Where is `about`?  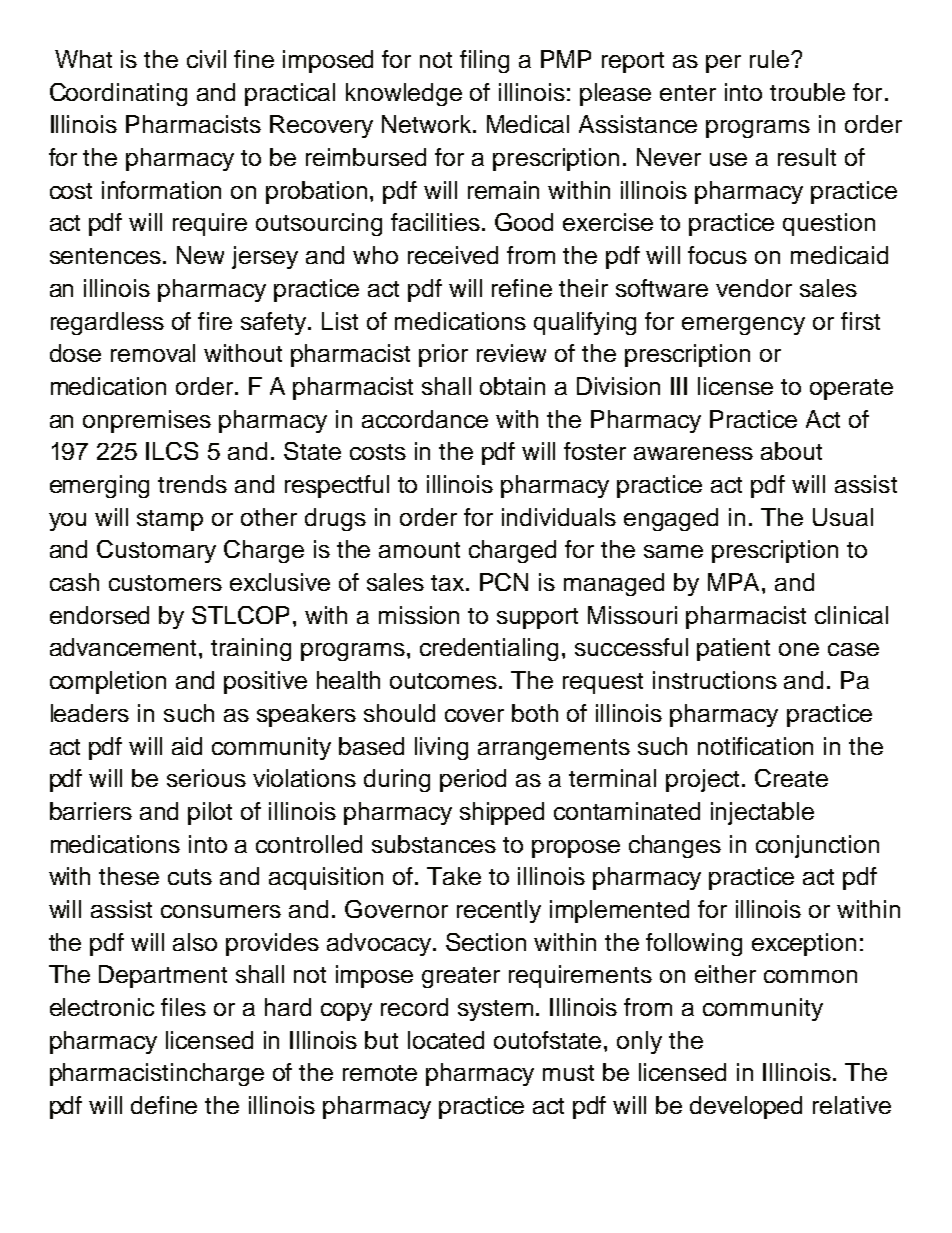 about is located at coordinates (791, 451).
